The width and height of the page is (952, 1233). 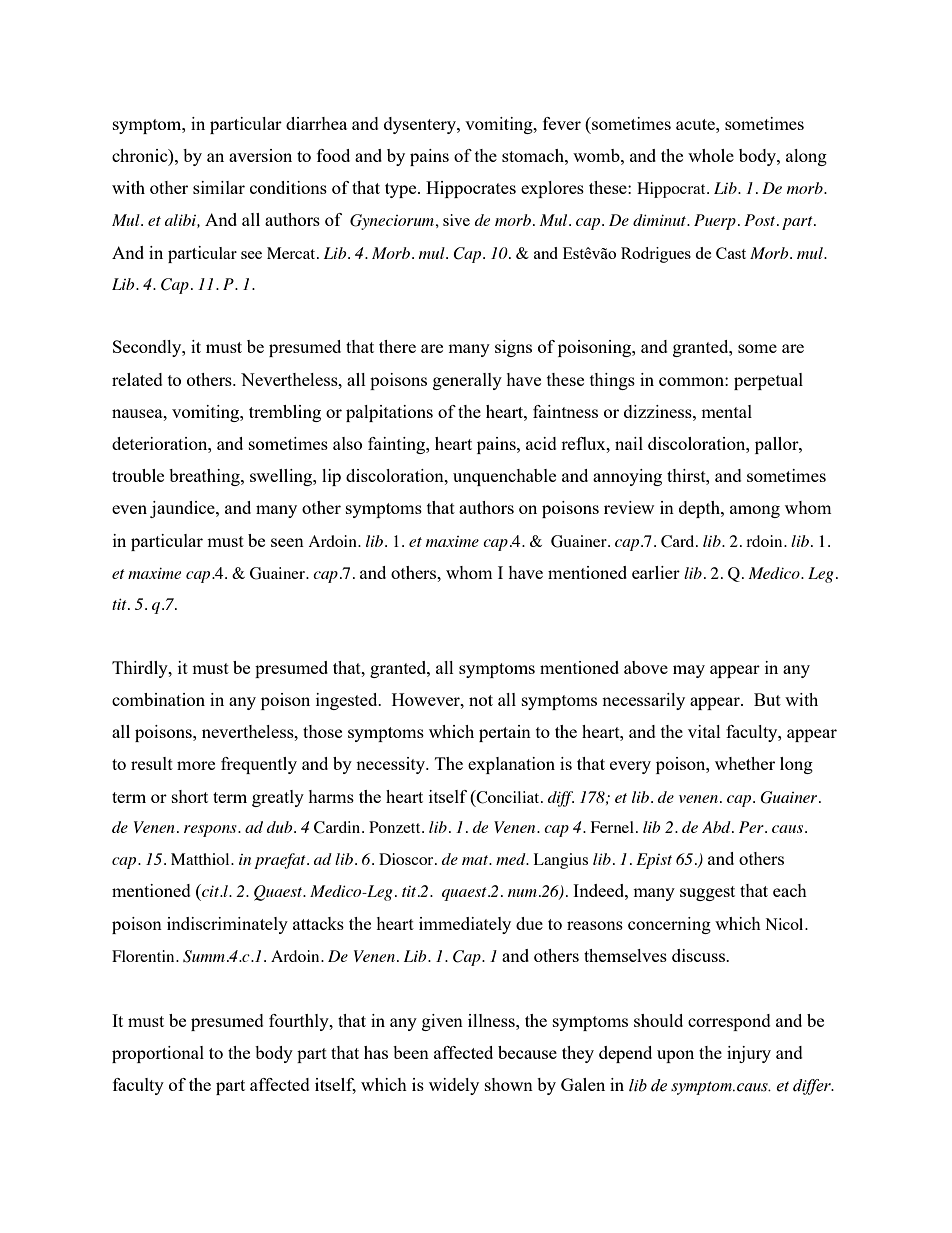 What do you see at coordinates (454, 1086) in the page?
I see `widely` at bounding box center [454, 1086].
